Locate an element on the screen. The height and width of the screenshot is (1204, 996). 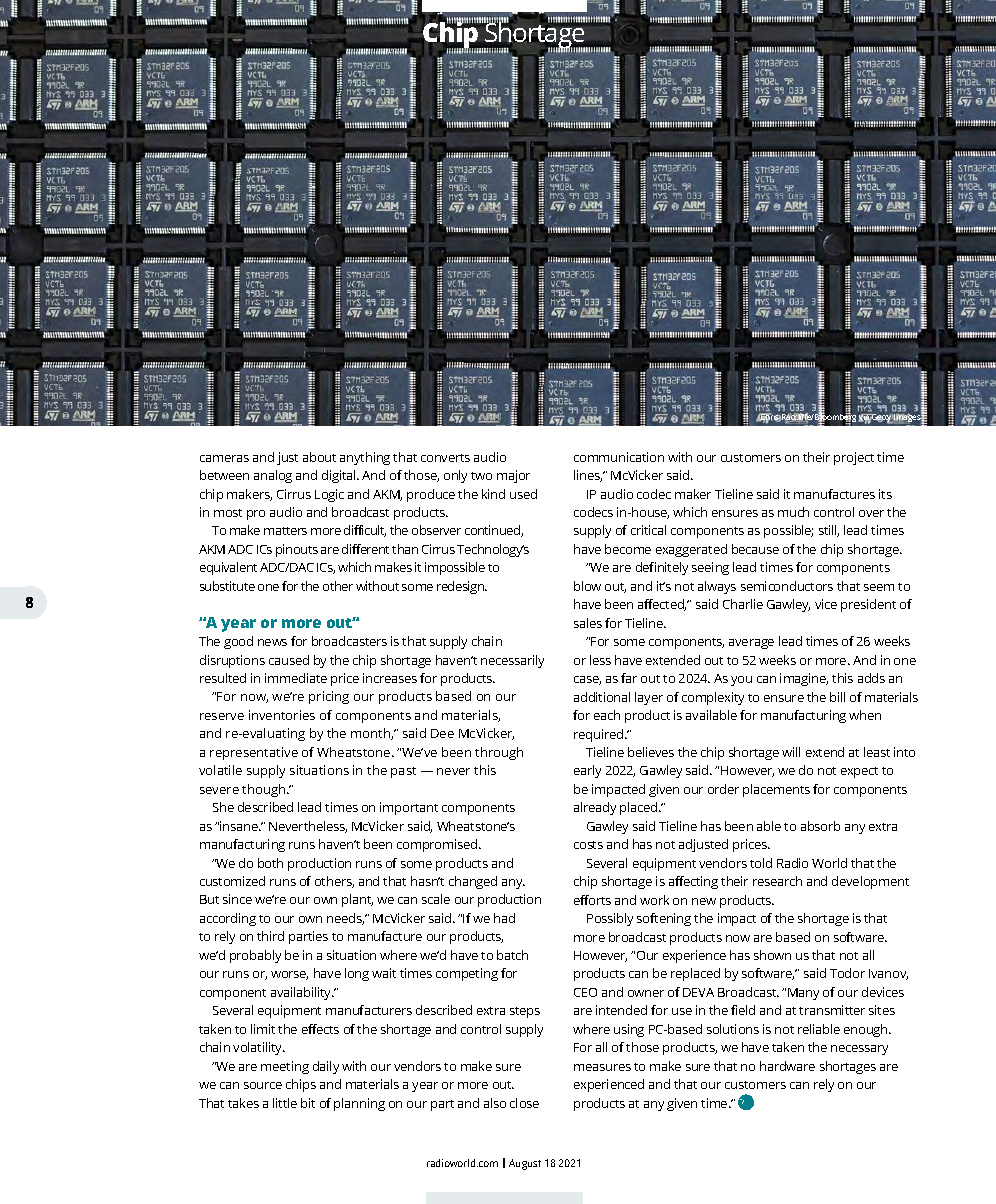
shown is located at coordinates (772, 955).
